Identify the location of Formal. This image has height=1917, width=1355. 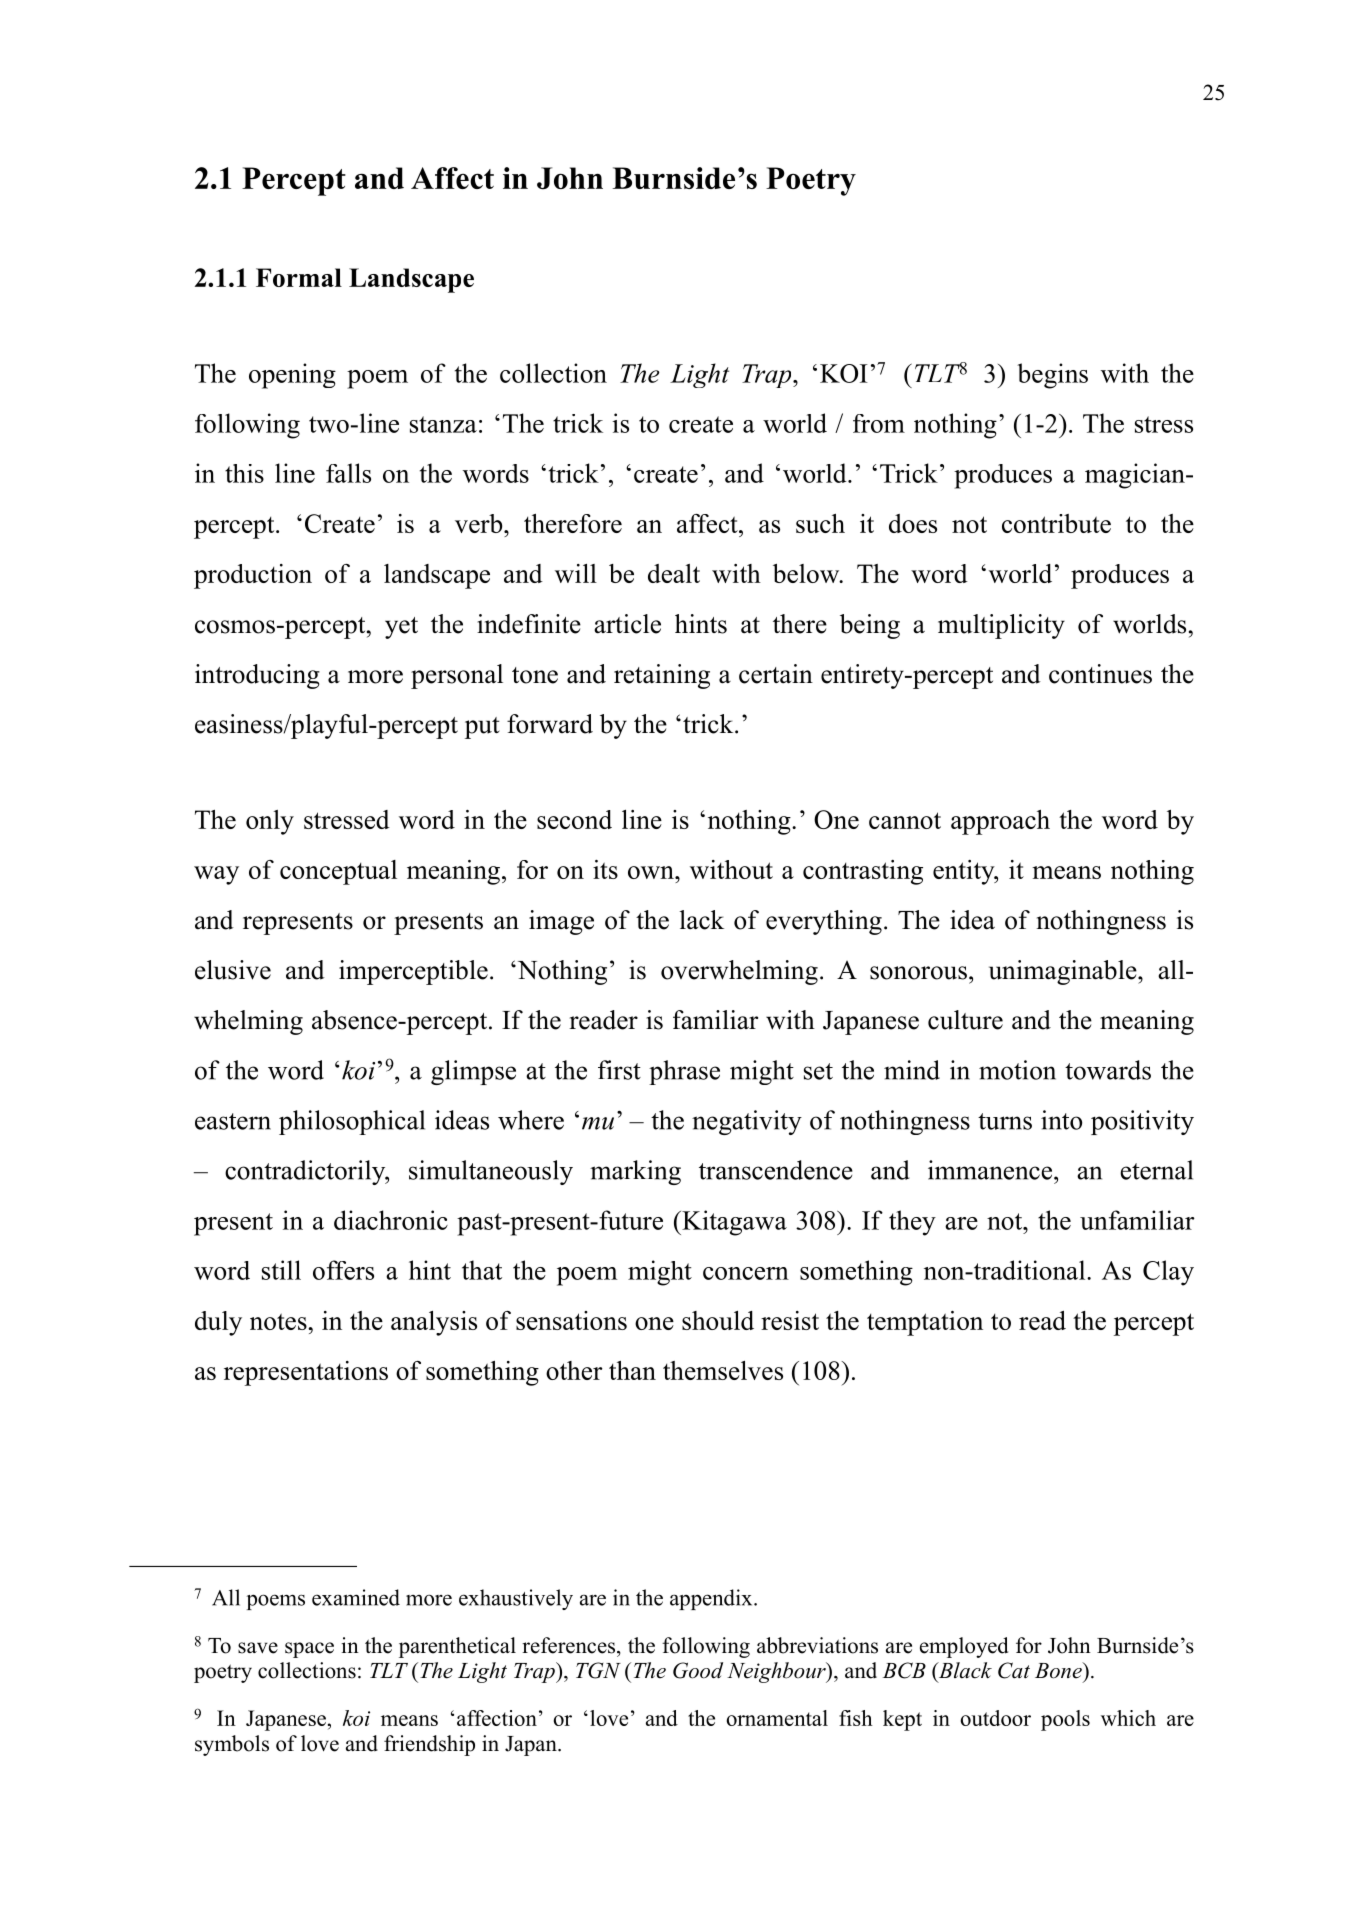
(299, 277).
